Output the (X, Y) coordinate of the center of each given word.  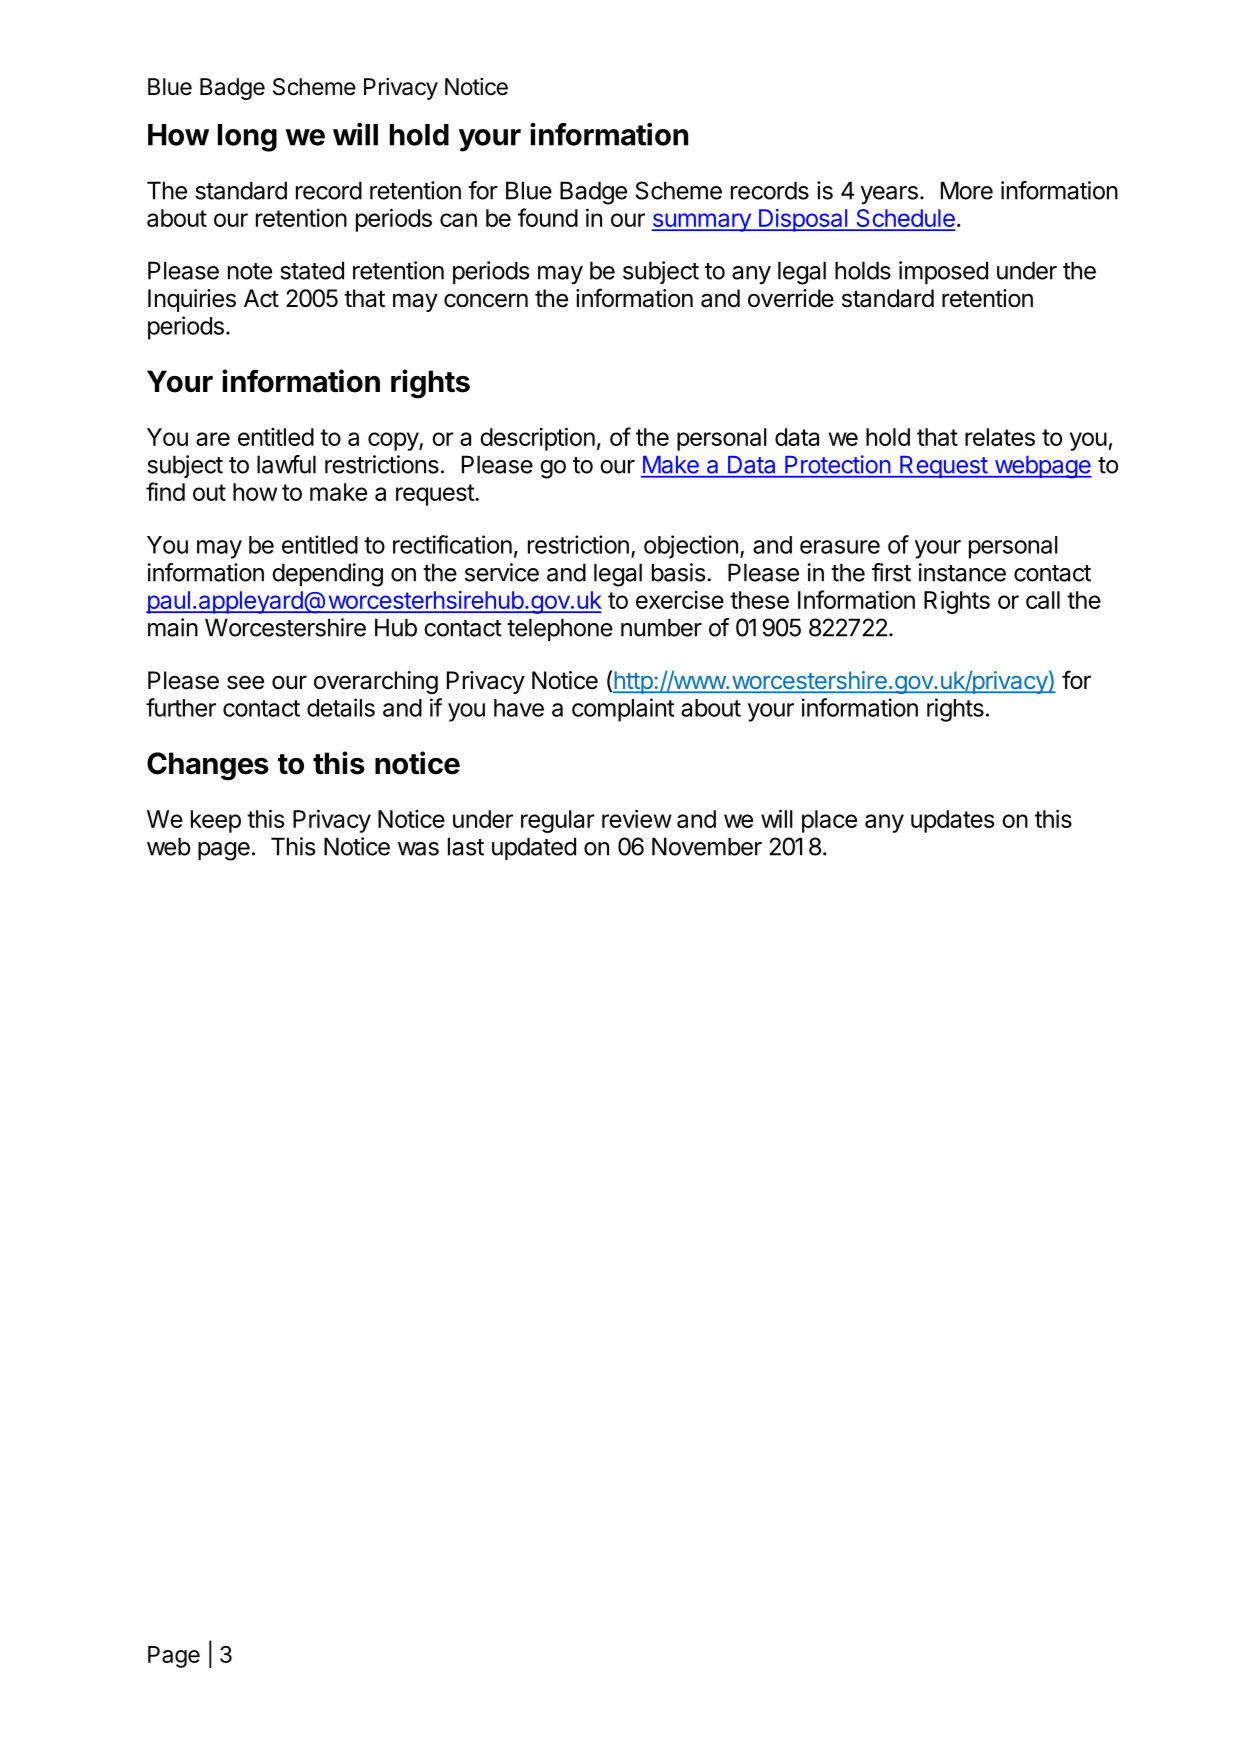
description (537, 439)
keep (216, 821)
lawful (286, 464)
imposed (943, 272)
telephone (560, 629)
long (247, 138)
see (245, 682)
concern (486, 300)
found (548, 217)
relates (1000, 437)
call (1043, 600)
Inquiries (192, 300)
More (967, 190)
